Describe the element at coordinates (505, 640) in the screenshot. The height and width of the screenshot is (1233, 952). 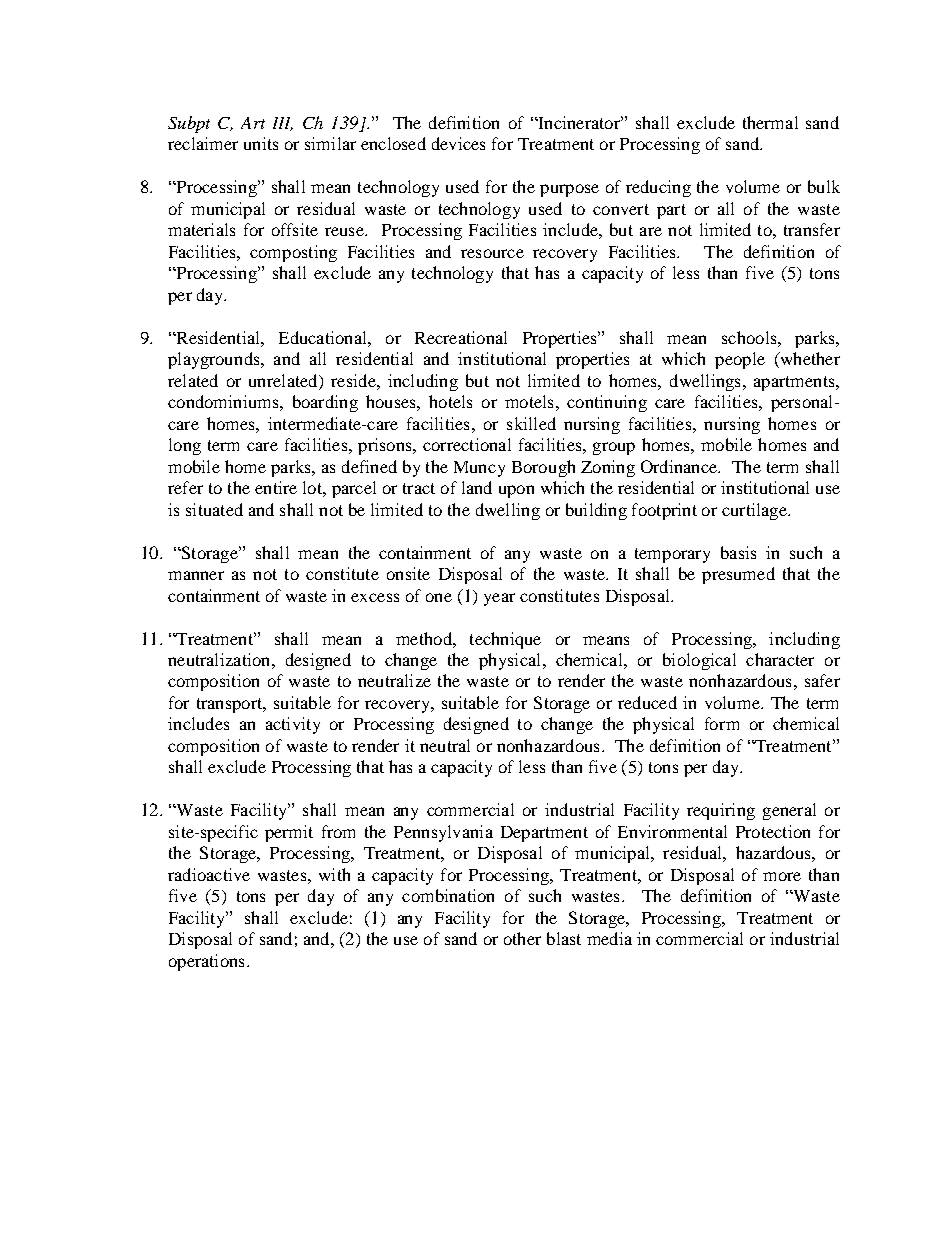
I see `technique` at that location.
